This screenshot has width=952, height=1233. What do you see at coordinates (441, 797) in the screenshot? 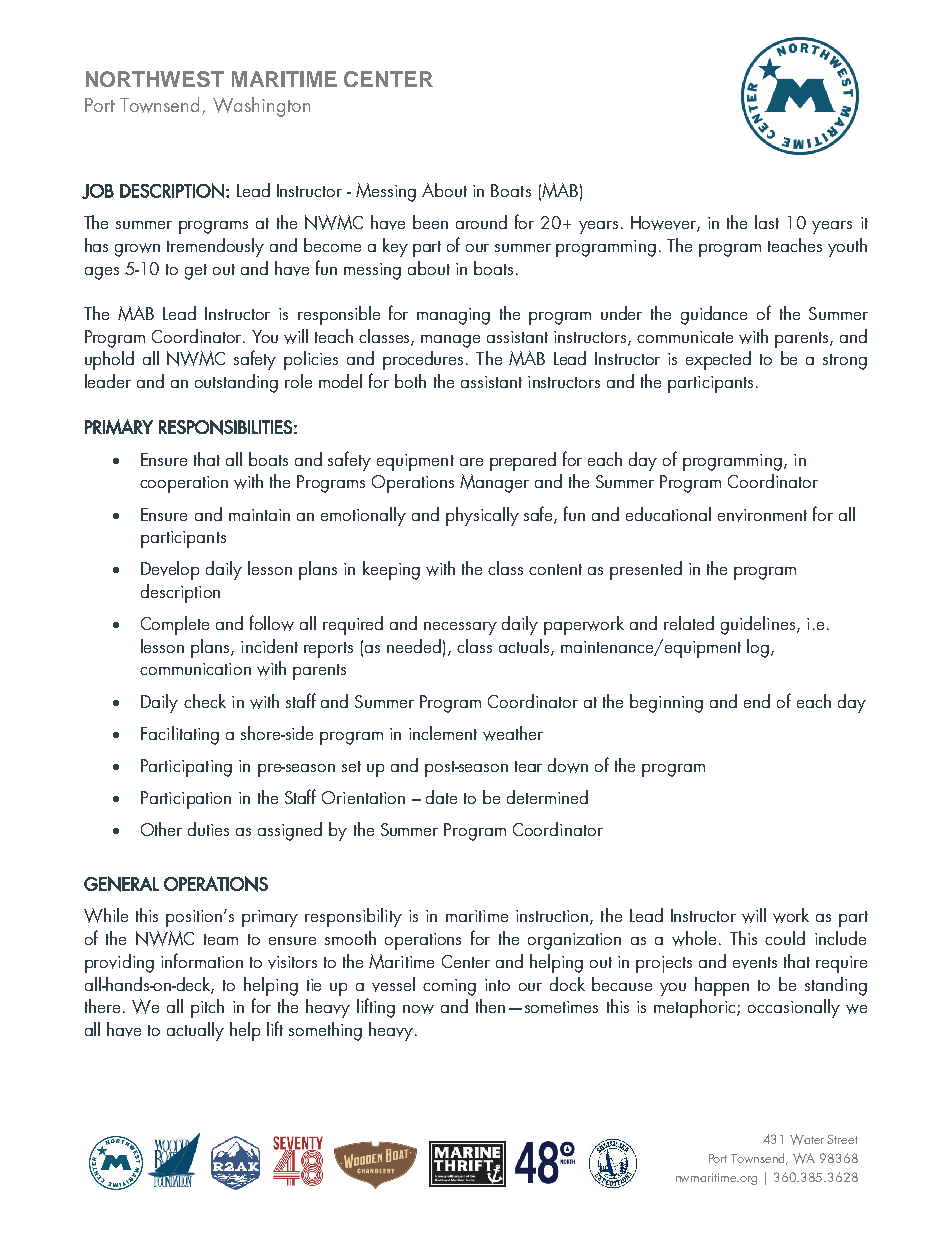
I see `date` at bounding box center [441, 797].
